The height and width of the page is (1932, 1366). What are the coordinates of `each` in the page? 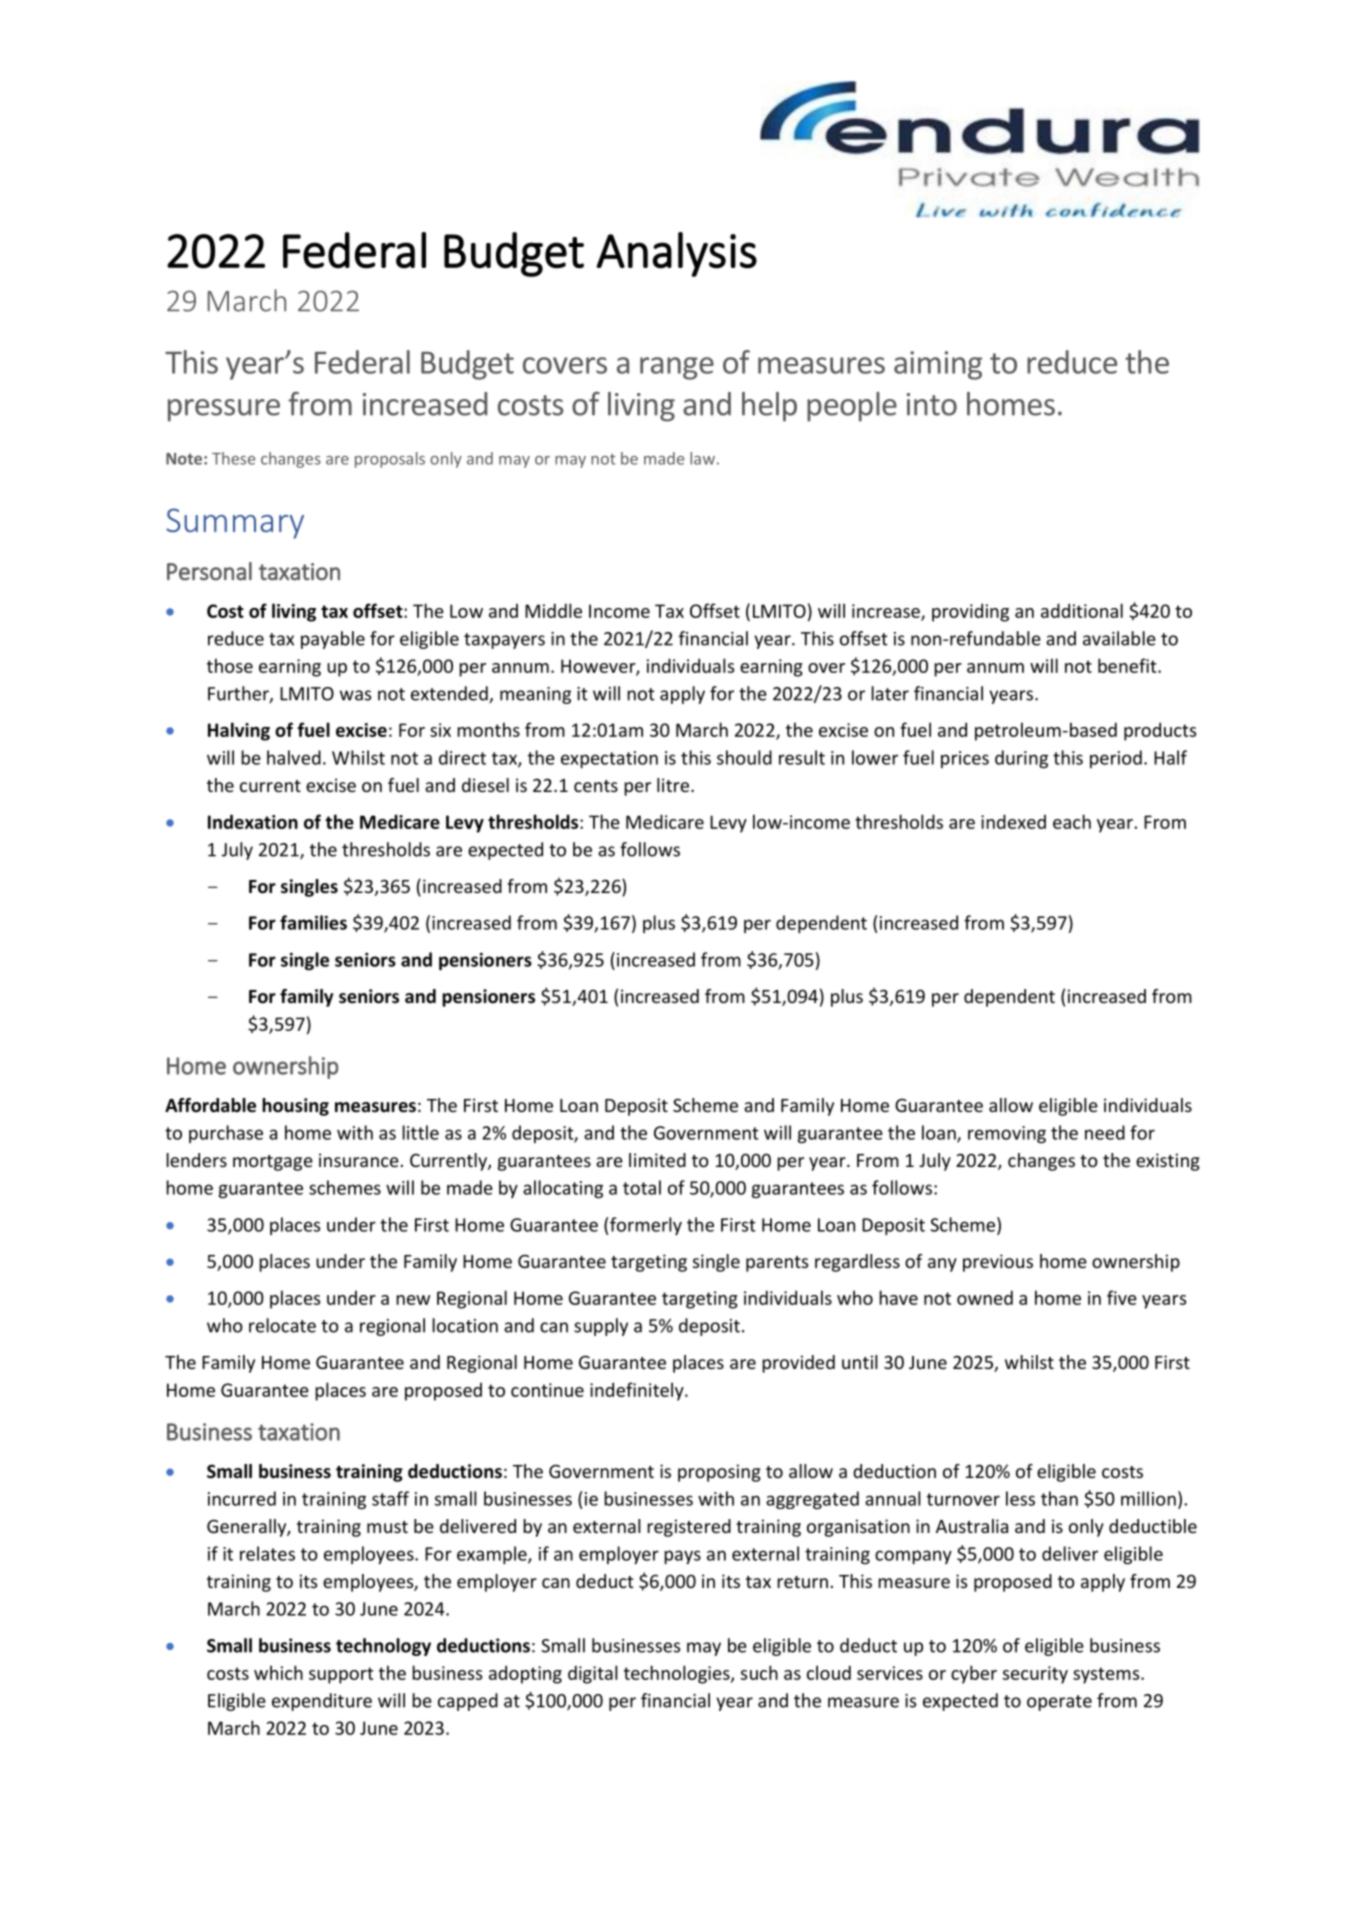 It's located at (1072, 821).
